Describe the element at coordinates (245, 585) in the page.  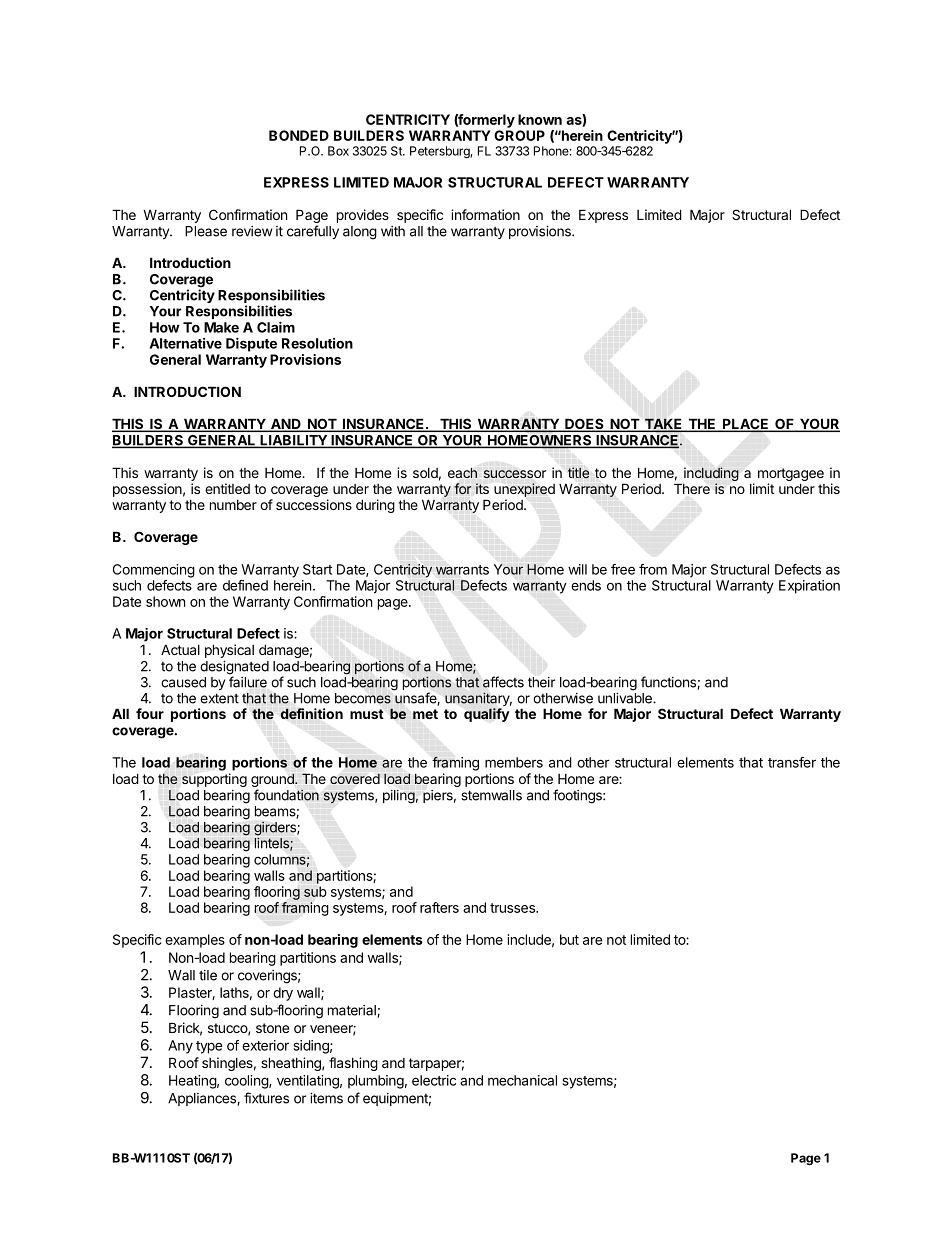
I see `defined` at that location.
